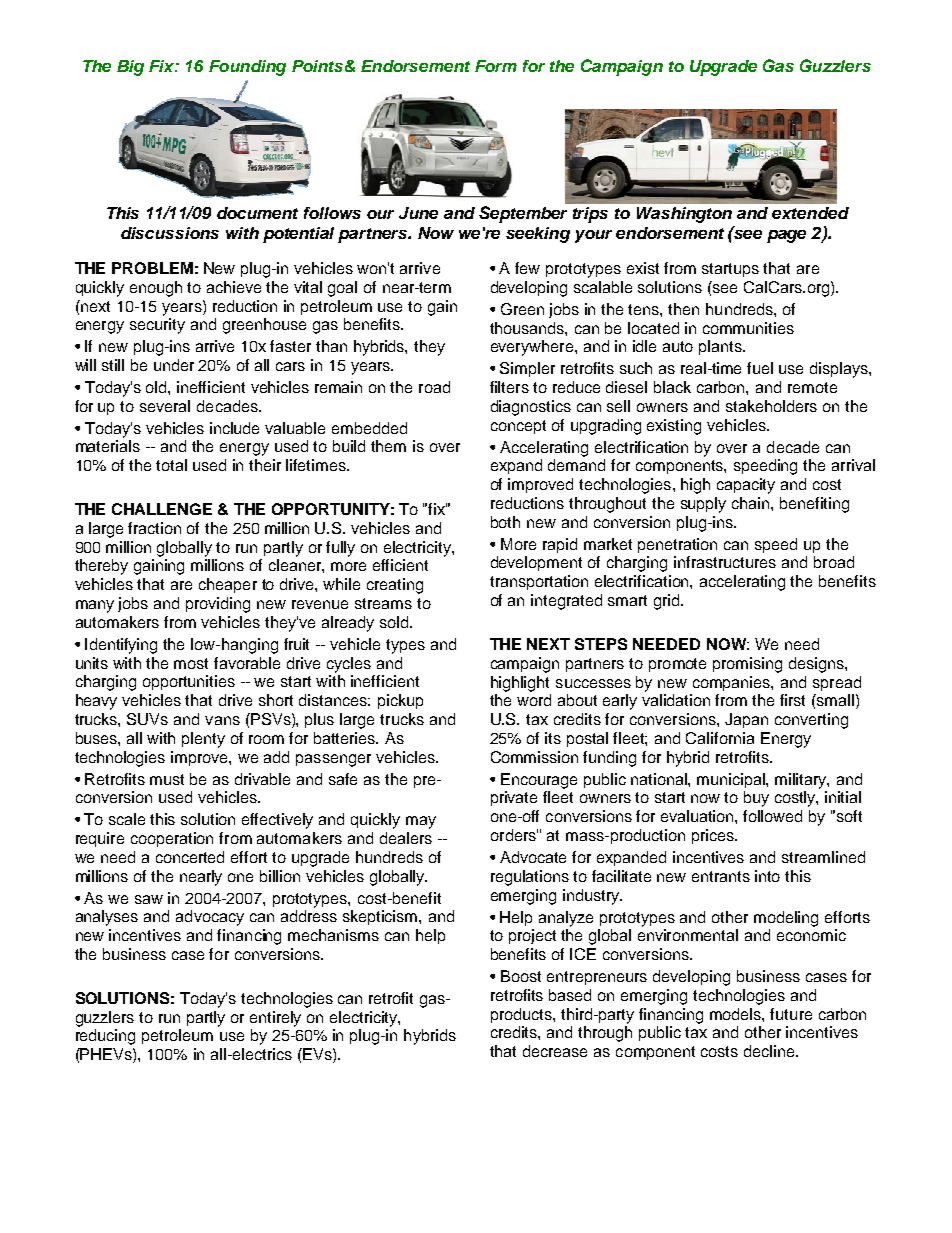  Describe the element at coordinates (165, 406) in the document. I see `several` at that location.
